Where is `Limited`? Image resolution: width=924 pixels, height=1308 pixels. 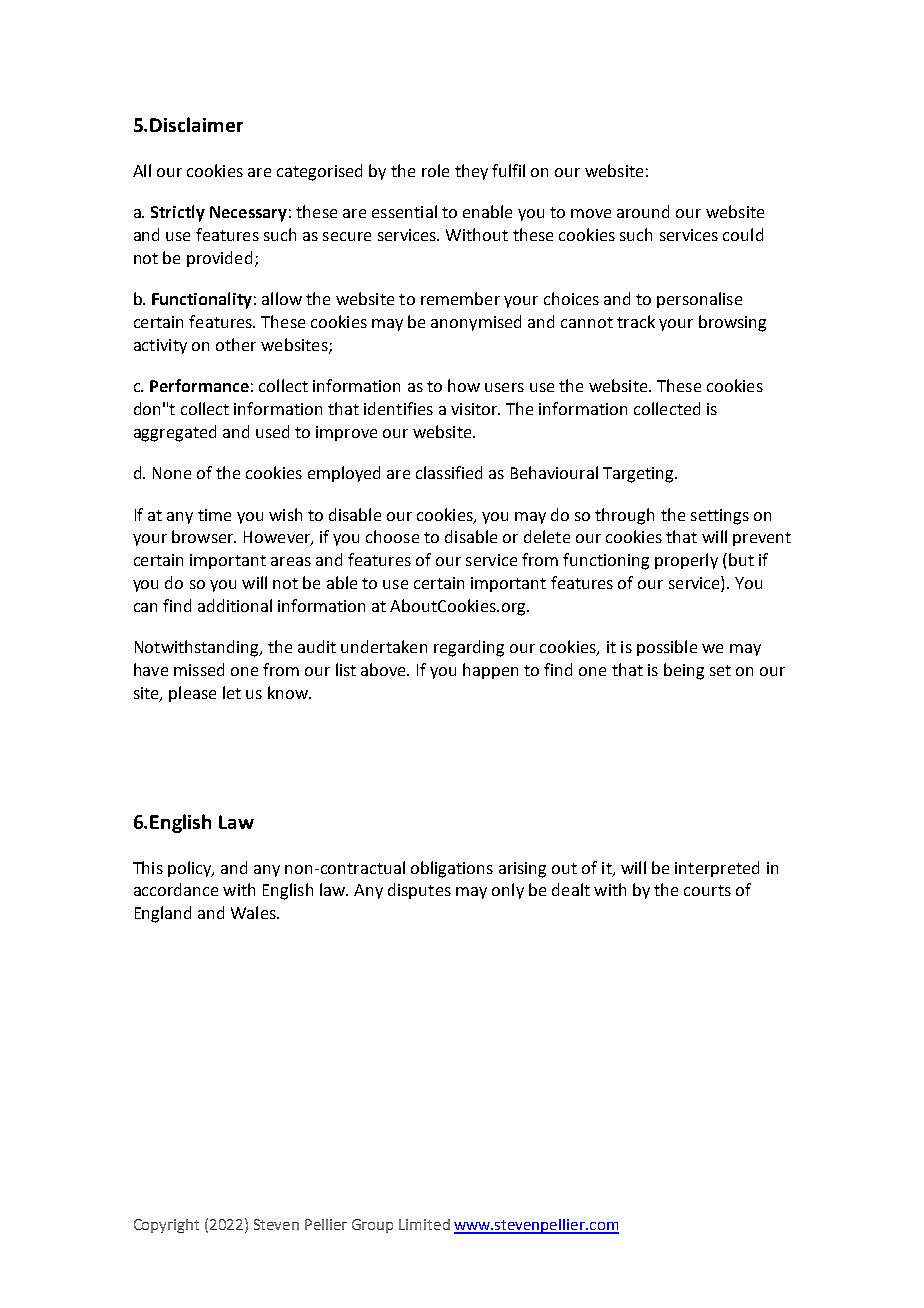
Limited is located at coordinates (424, 1224).
